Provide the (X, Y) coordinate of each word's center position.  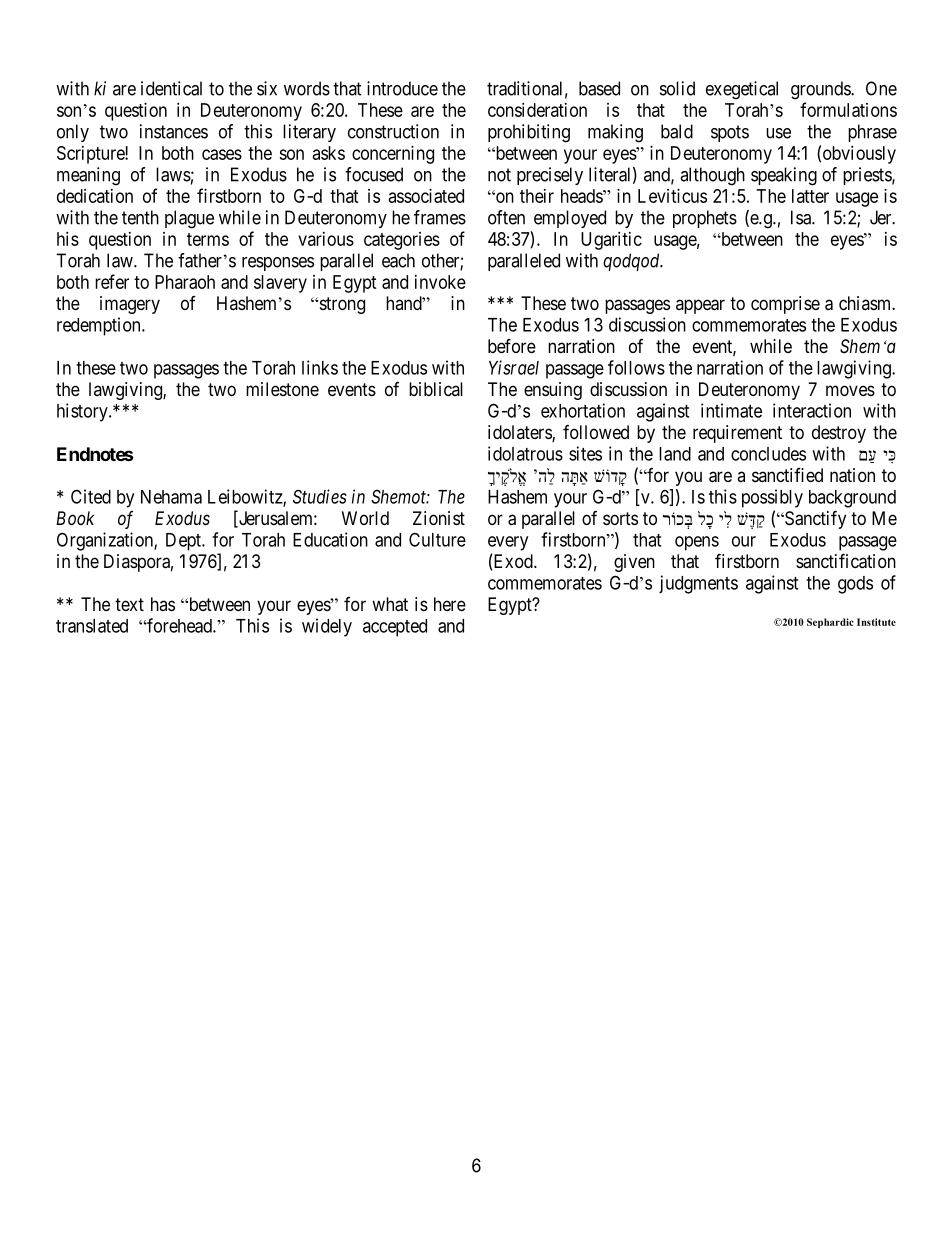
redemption (100, 326)
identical (171, 88)
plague (189, 219)
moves (850, 390)
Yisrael (514, 367)
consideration (537, 110)
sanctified (787, 475)
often (506, 217)
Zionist (439, 518)
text (129, 604)
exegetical (742, 90)
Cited (91, 496)
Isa (802, 217)
